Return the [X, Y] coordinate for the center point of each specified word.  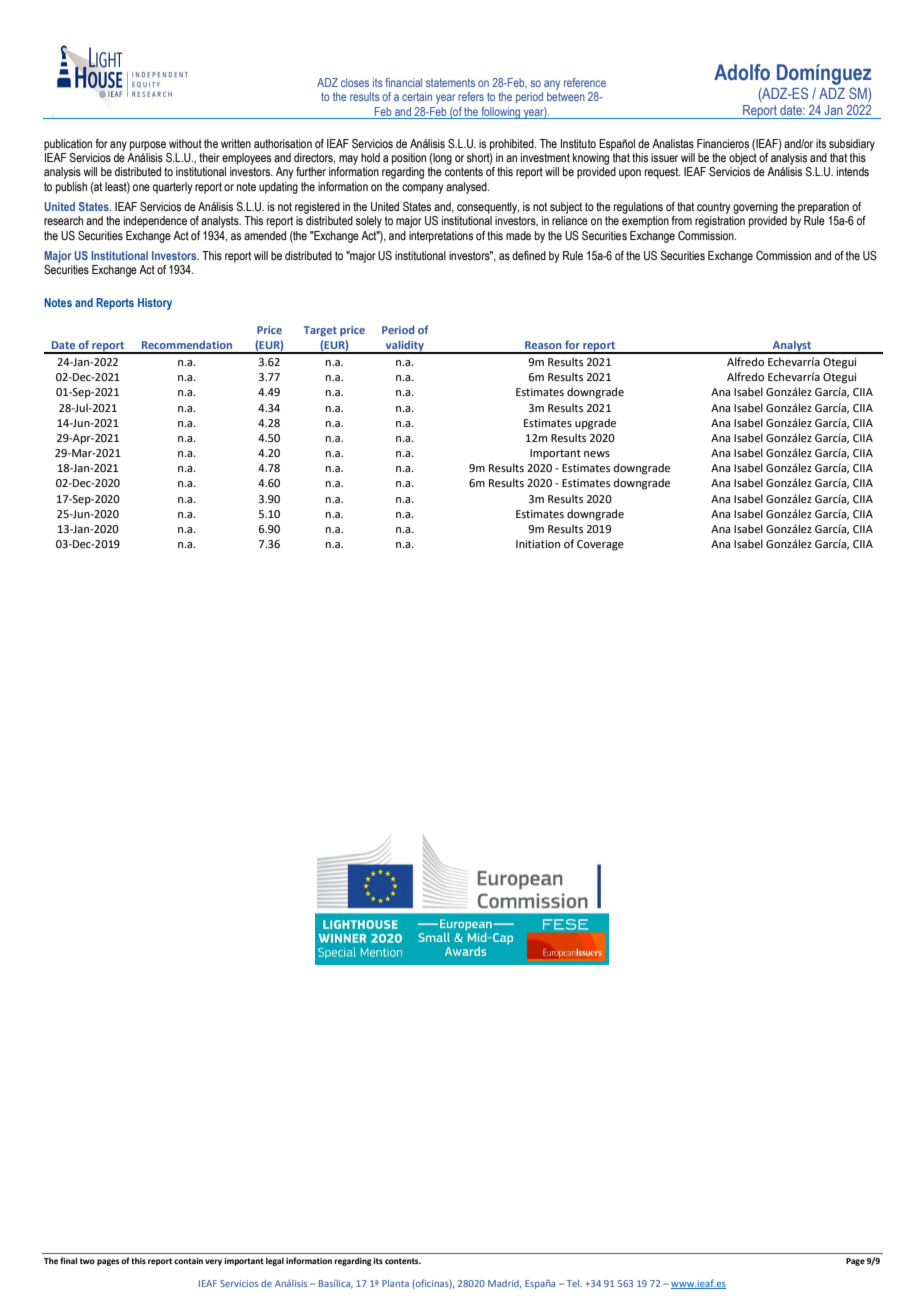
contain [188, 1261]
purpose [148, 146]
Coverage [600, 545]
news [597, 454]
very [213, 1262]
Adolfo [742, 72]
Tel [574, 1283]
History [155, 304]
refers [471, 96]
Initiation [538, 544]
